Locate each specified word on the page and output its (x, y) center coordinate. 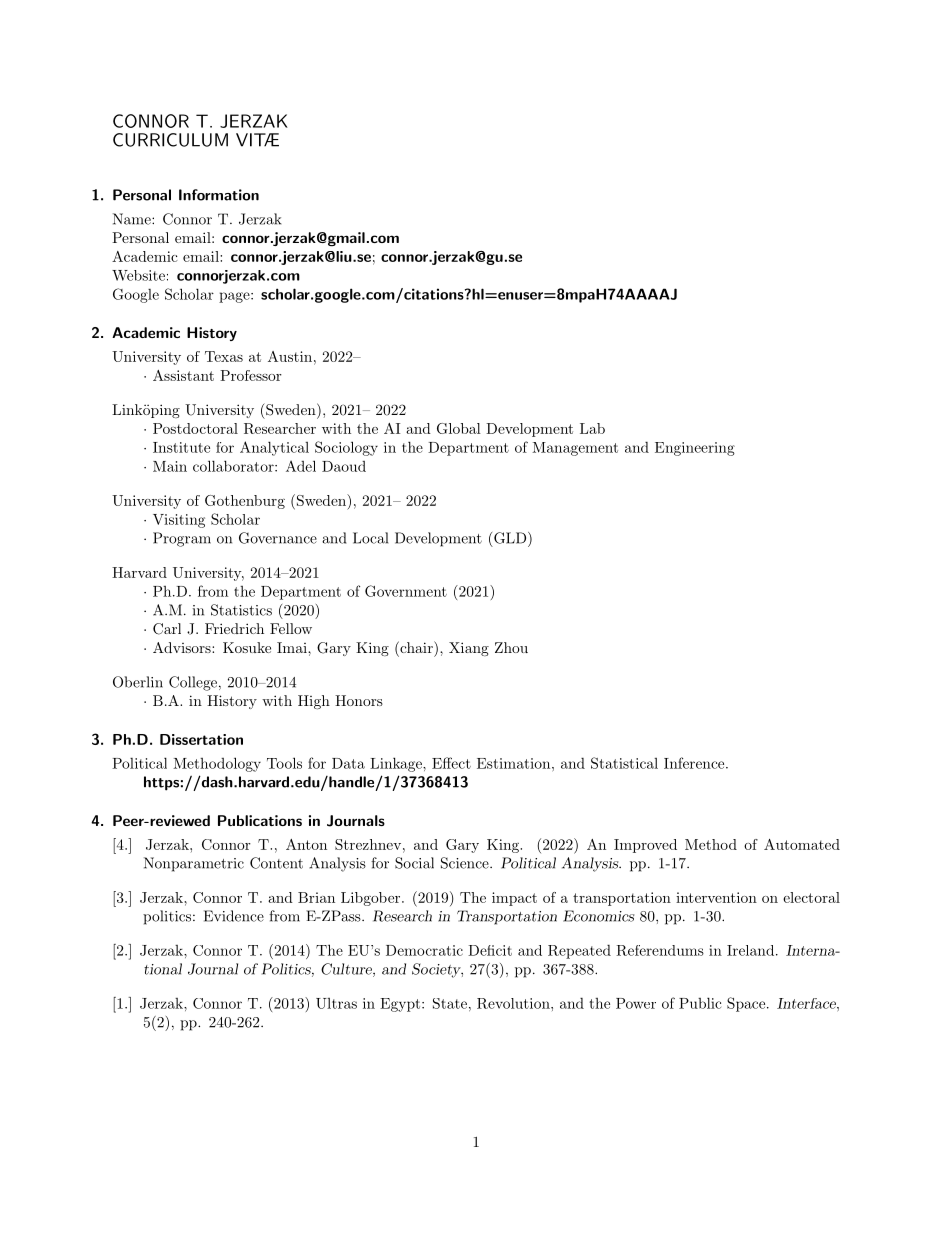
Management (575, 449)
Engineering (695, 449)
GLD (510, 538)
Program (182, 539)
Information (219, 195)
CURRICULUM (170, 140)
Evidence (234, 916)
